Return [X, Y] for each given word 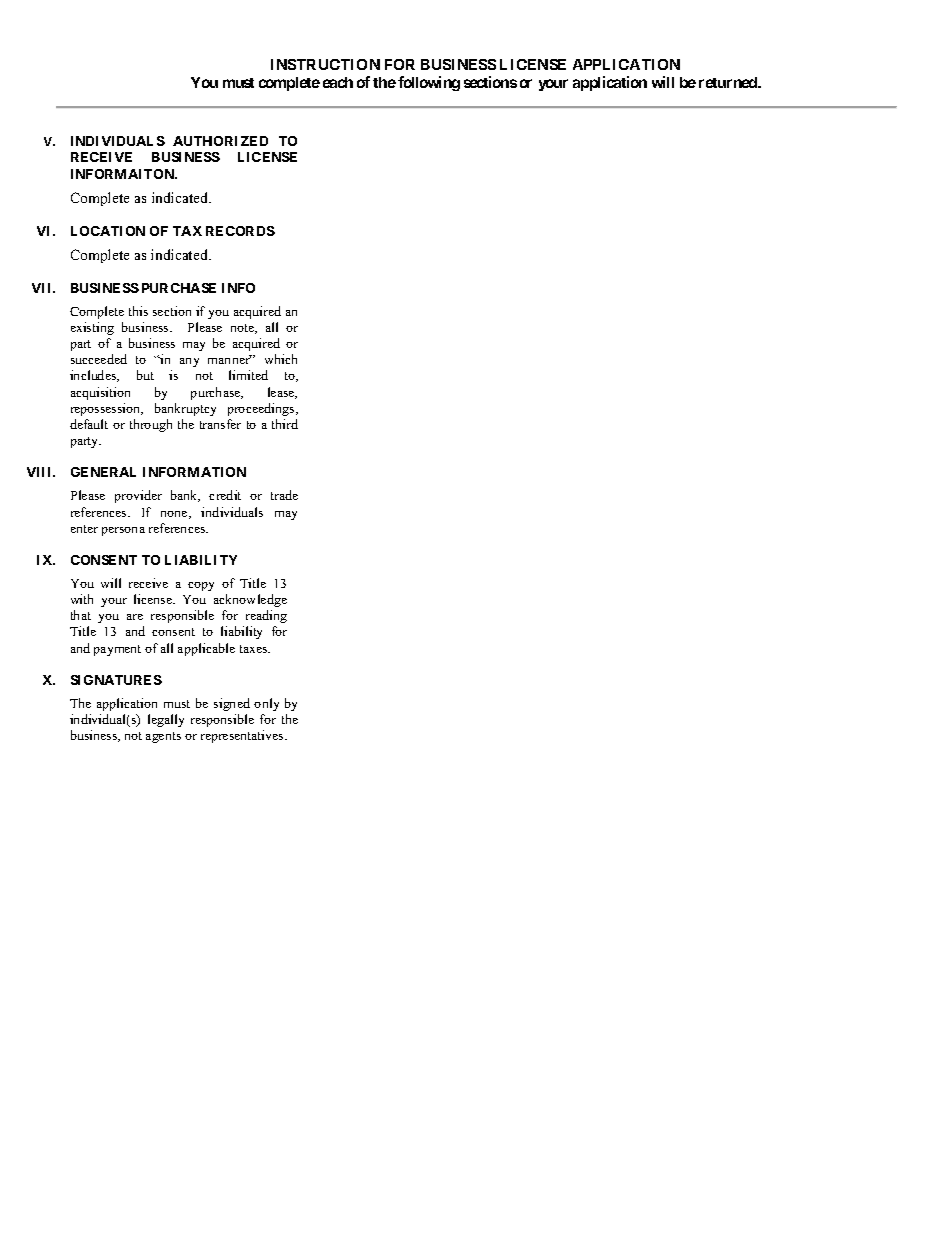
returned [729, 82]
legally [166, 720]
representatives [243, 736]
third [285, 424]
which [281, 359]
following [429, 83]
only [266, 704]
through [151, 425]
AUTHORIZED [220, 141]
